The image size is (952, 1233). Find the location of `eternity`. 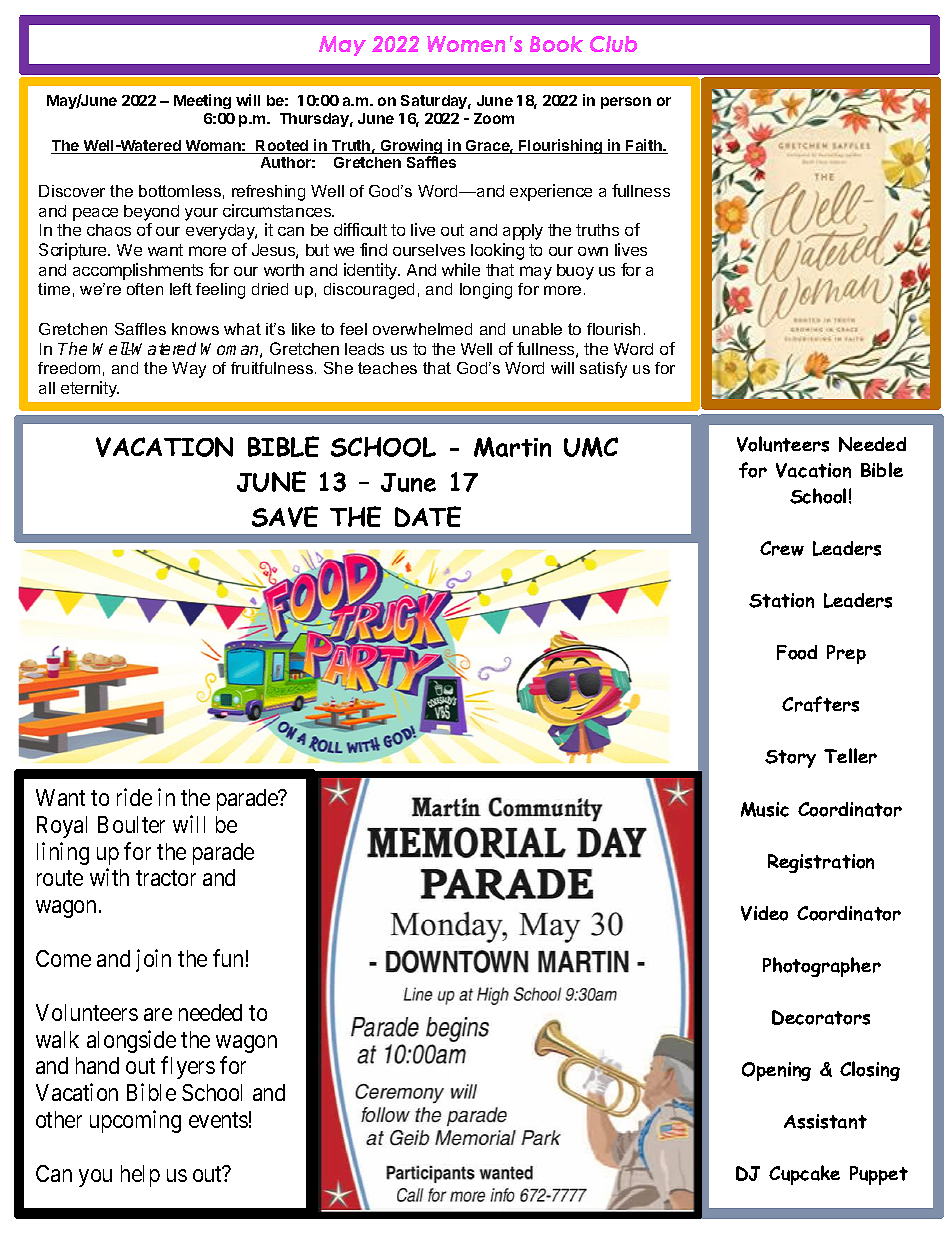

eternity is located at coordinates (90, 389).
